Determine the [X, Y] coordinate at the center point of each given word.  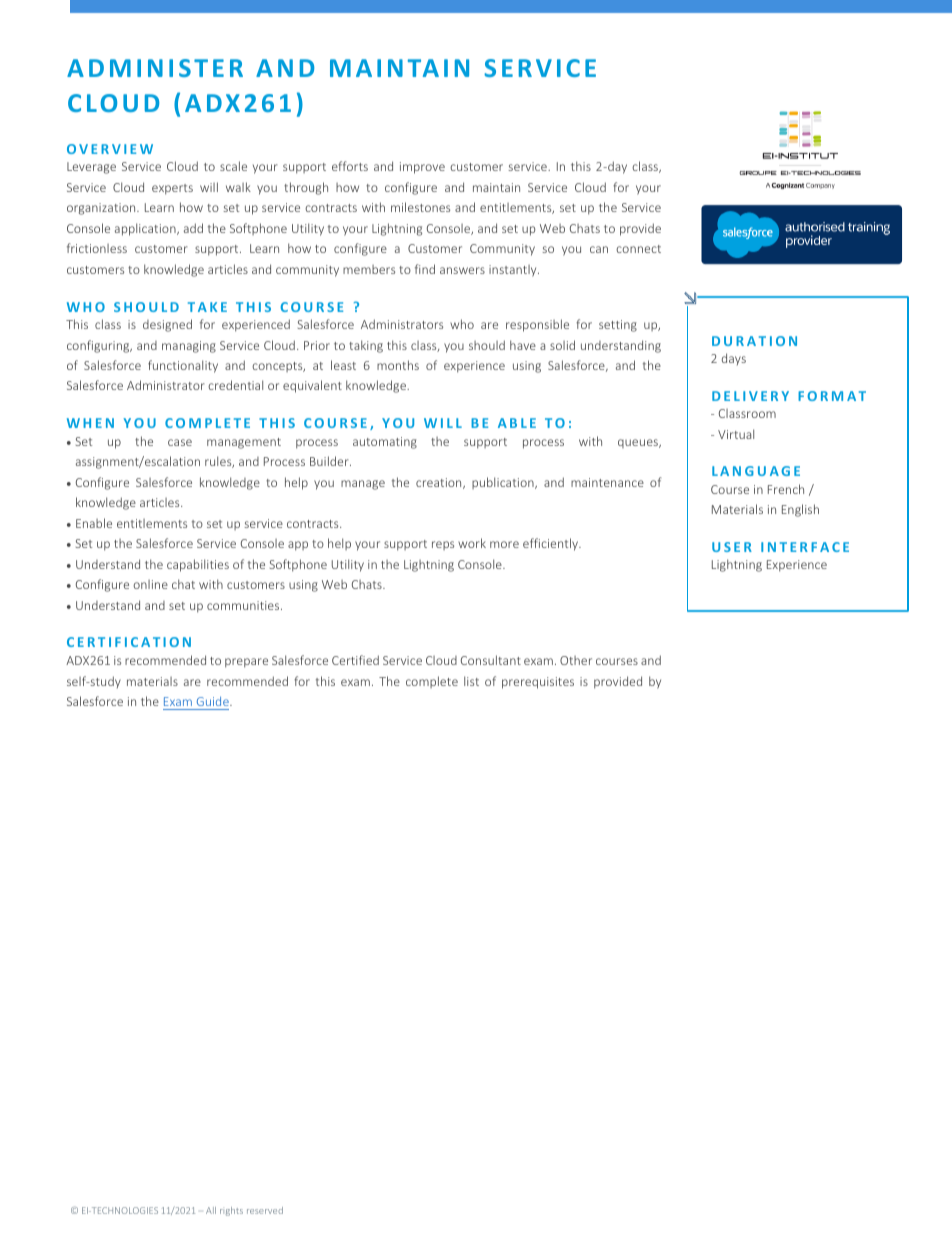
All [211, 1210]
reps [443, 545]
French [786, 489]
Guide [214, 701]
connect [638, 249]
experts [172, 189]
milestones [420, 207]
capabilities [198, 565]
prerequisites [538, 683]
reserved [265, 1210]
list [471, 681]
